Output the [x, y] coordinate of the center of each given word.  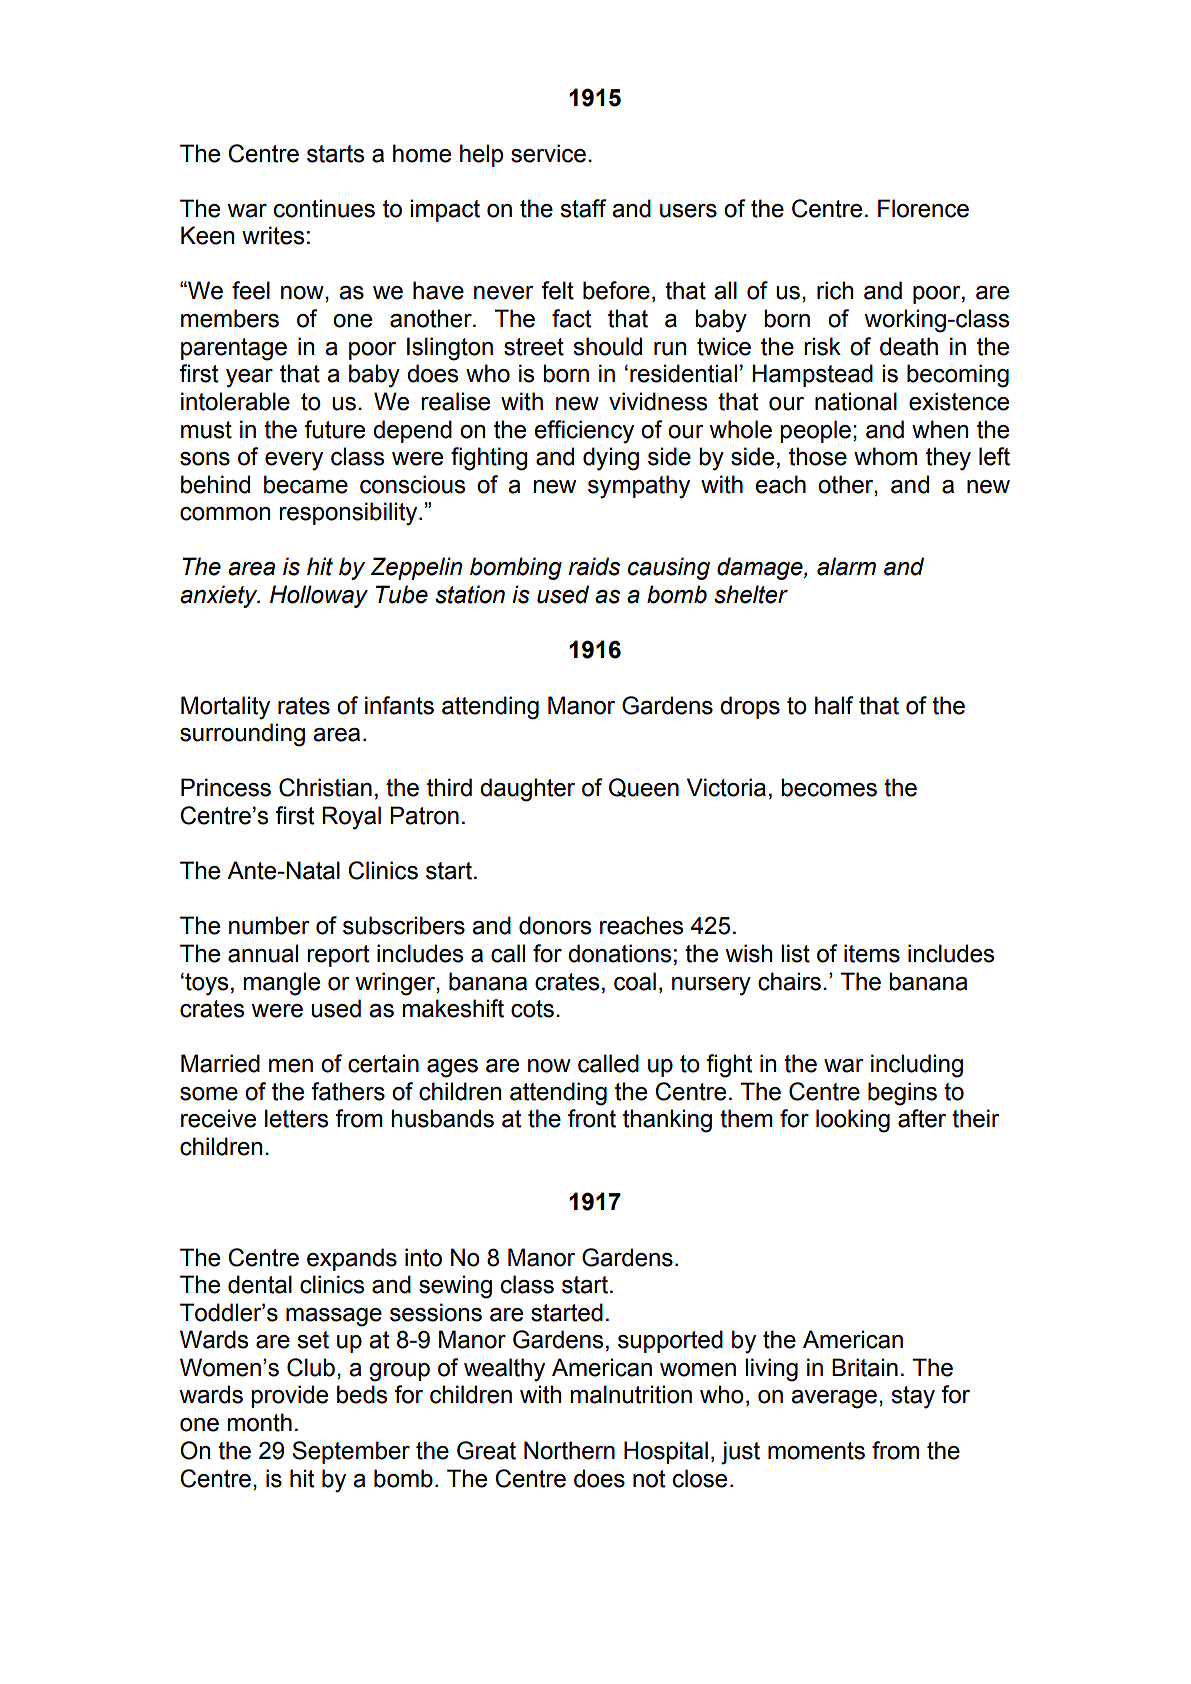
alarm [846, 566]
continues [324, 208]
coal [635, 981]
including [917, 1066]
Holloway [319, 596]
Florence [923, 208]
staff [583, 208]
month [259, 1422]
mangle [281, 984]
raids [594, 566]
